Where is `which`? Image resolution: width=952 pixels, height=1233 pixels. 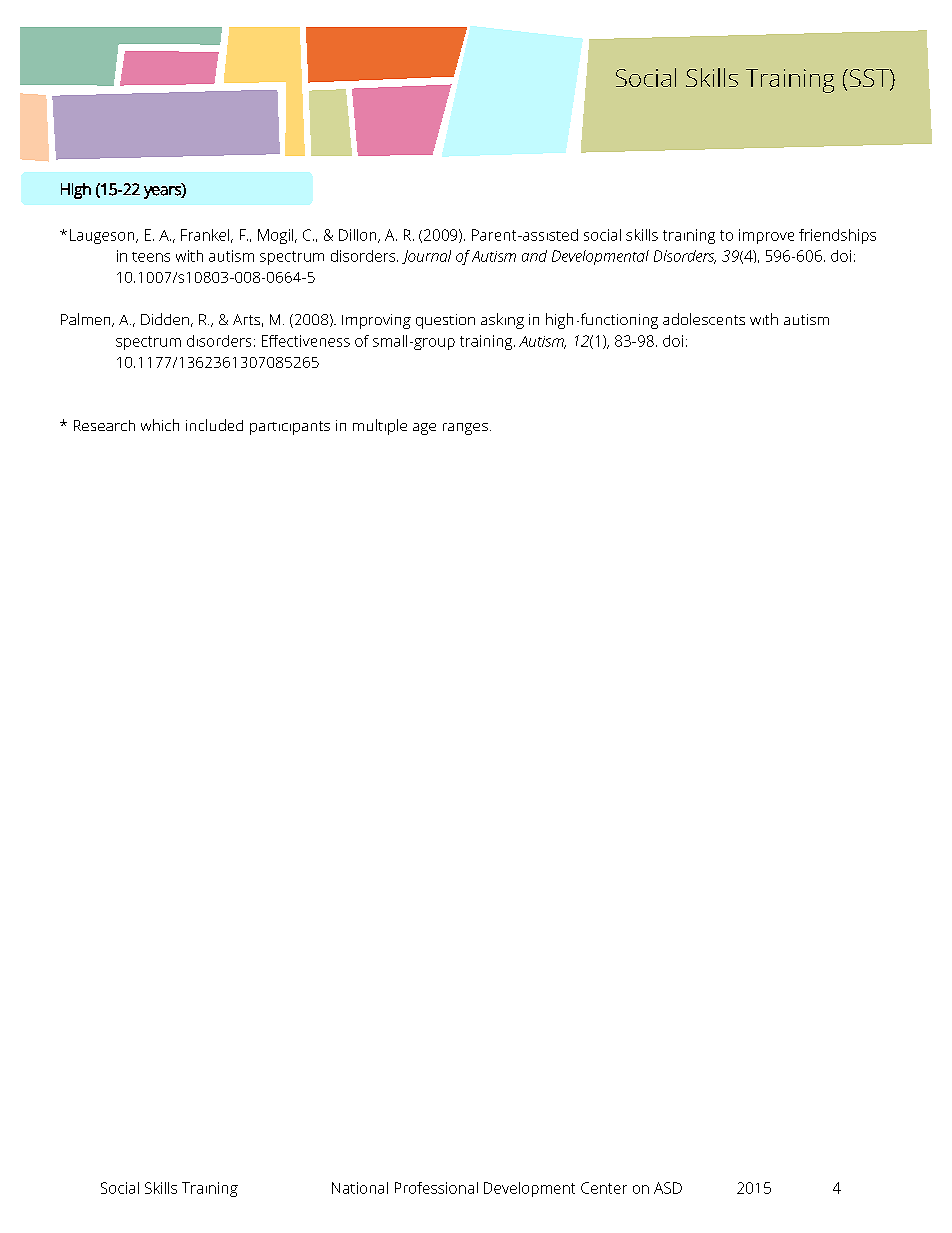 which is located at coordinates (160, 425).
